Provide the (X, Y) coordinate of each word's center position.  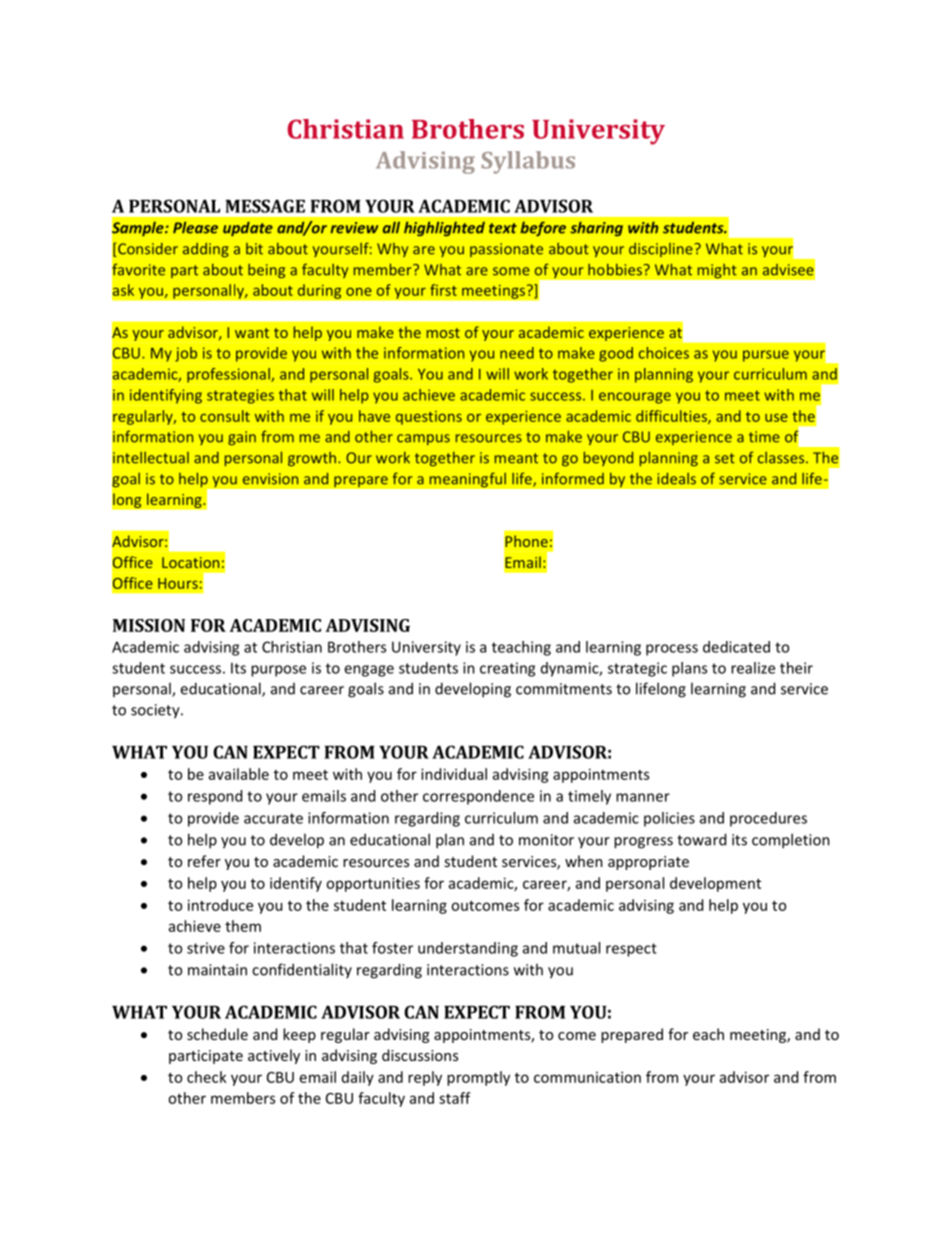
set (725, 458)
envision (270, 479)
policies (669, 819)
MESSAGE (265, 206)
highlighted (444, 228)
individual (454, 774)
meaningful (467, 480)
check (207, 1077)
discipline (661, 250)
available (239, 774)
